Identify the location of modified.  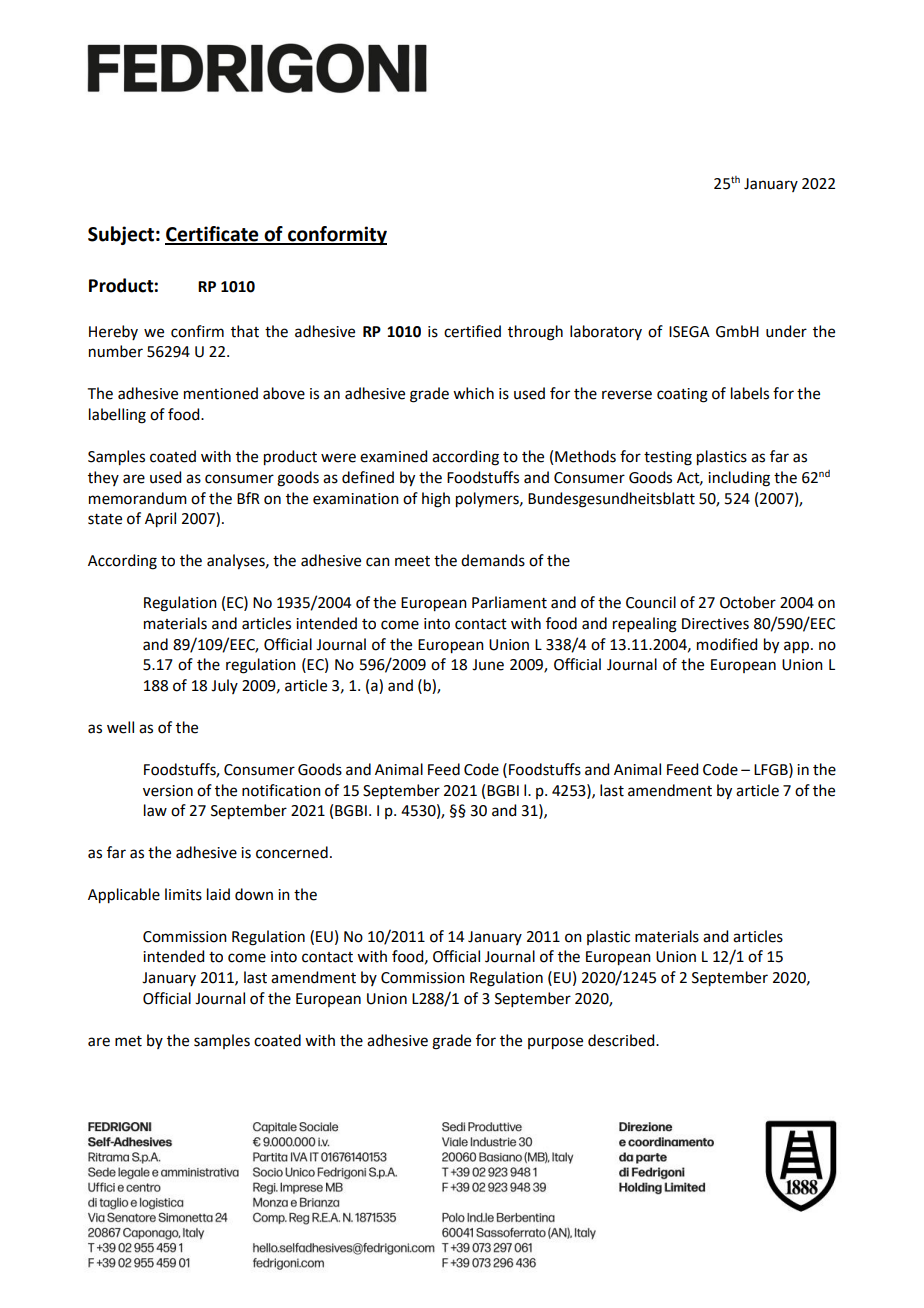
(727, 644).
